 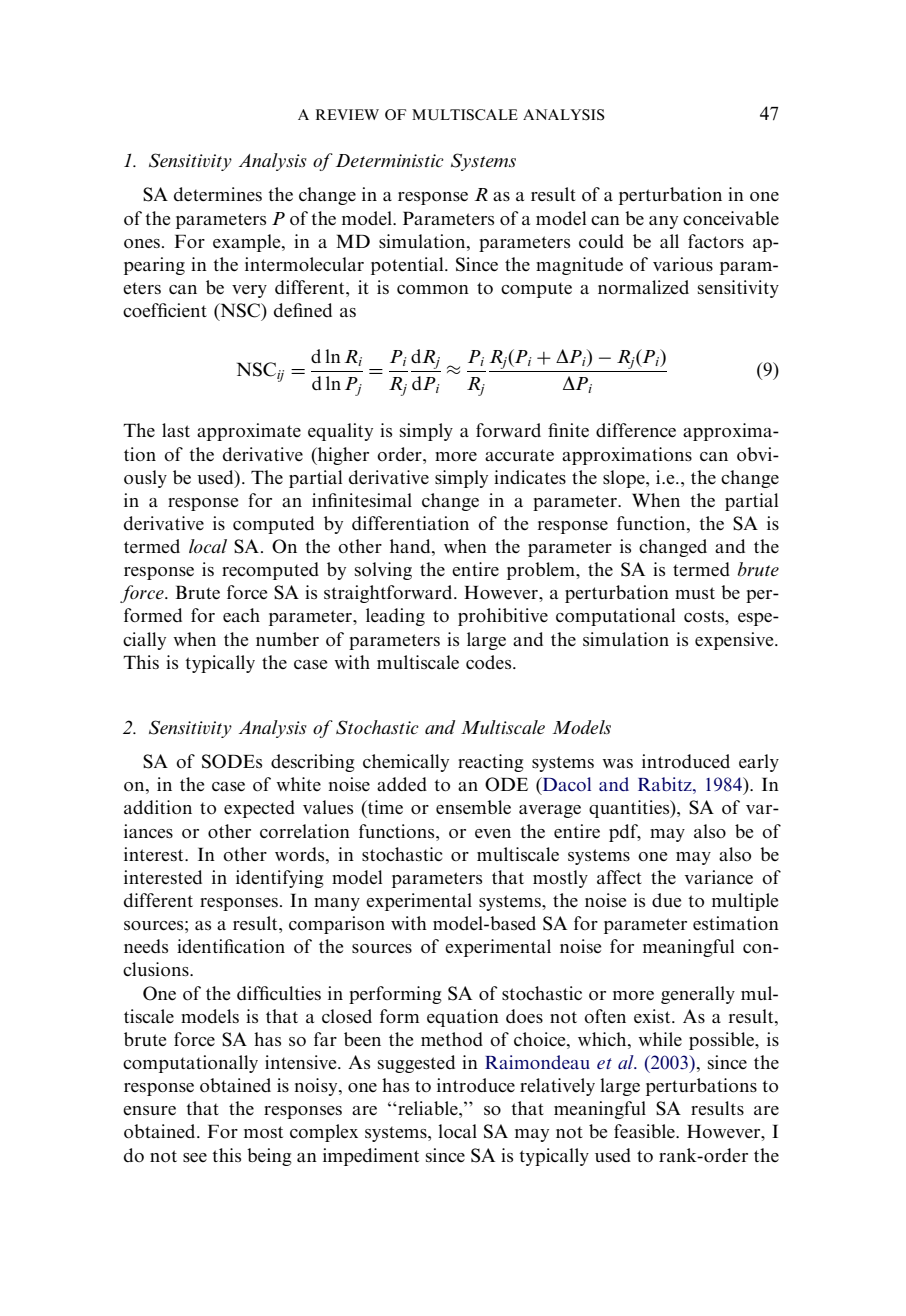 What do you see at coordinates (390, 160) in the screenshot?
I see `Deterministic` at bounding box center [390, 160].
